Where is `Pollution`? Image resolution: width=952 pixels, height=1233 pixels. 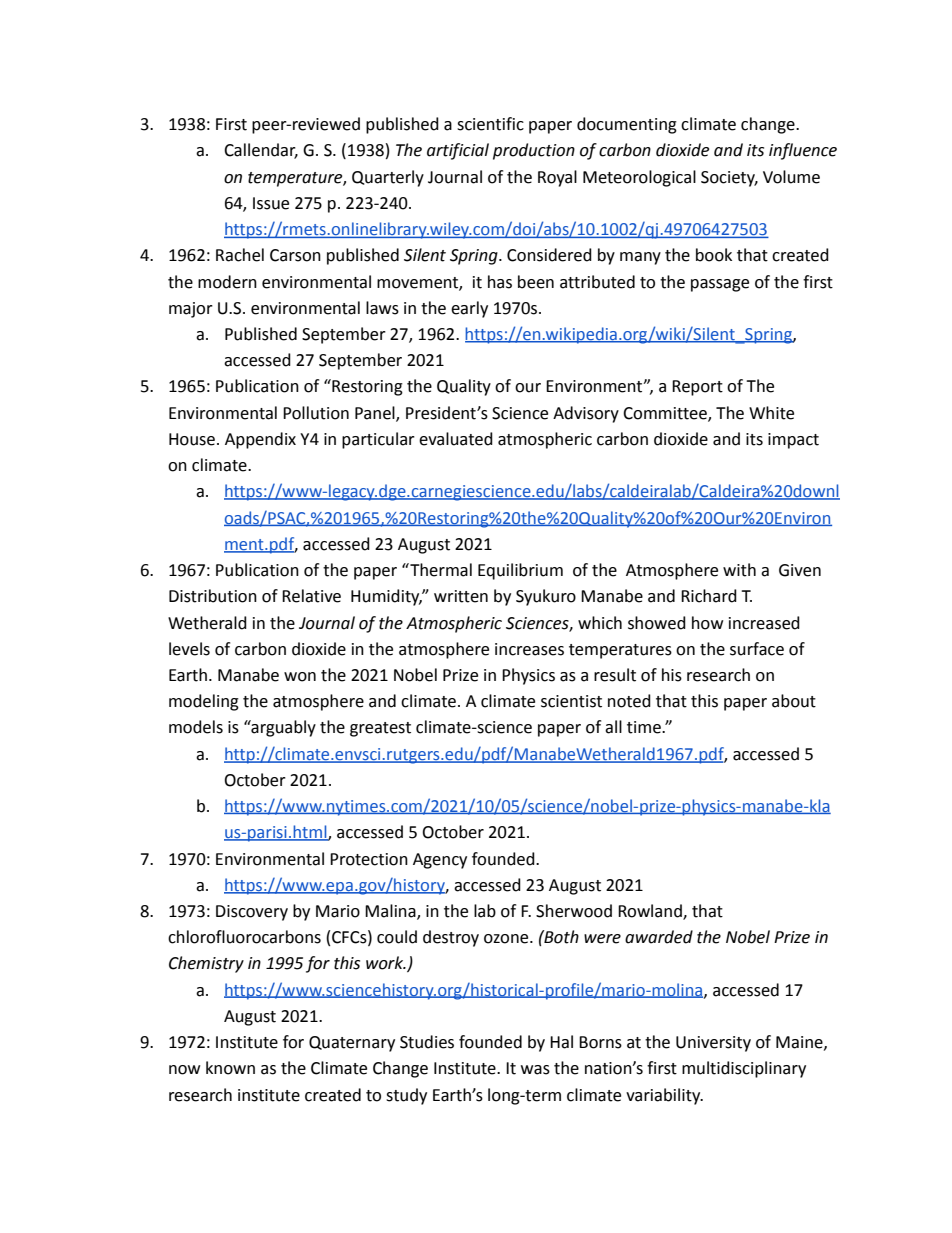
Pollution is located at coordinates (316, 413).
